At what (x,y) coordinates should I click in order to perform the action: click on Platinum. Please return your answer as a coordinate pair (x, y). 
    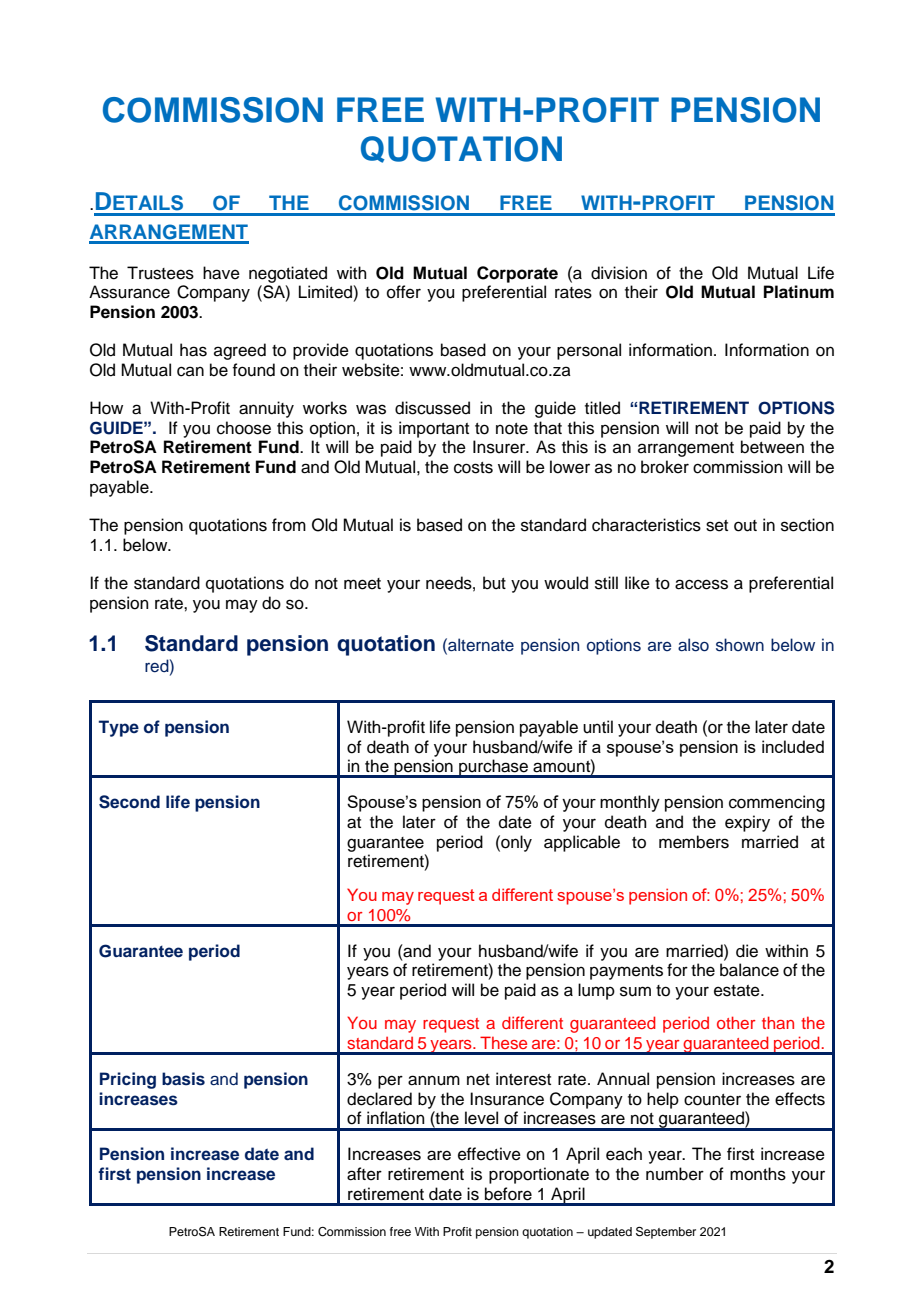
    Looking at the image, I should click on (799, 292).
